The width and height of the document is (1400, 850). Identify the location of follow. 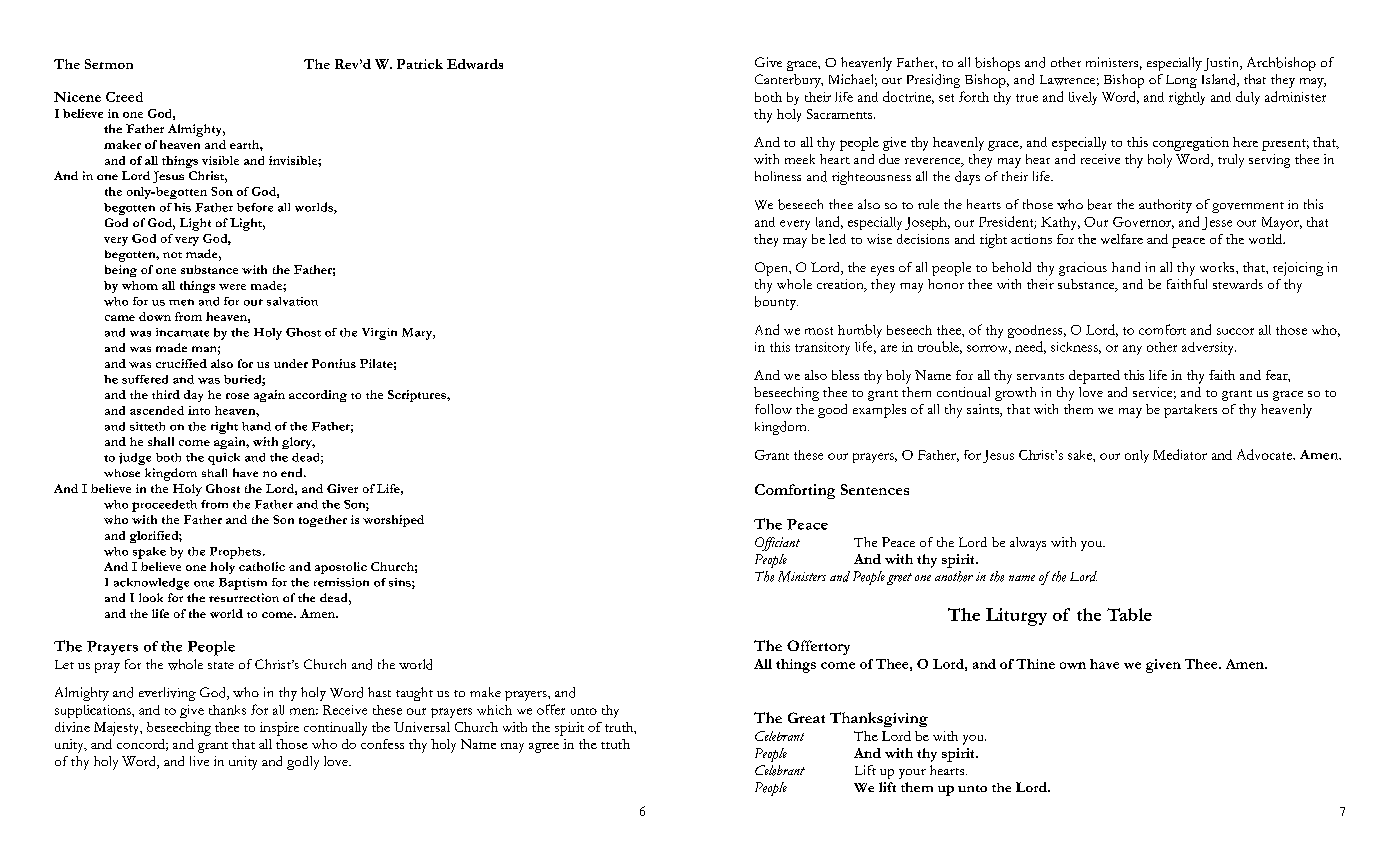
(773, 409).
